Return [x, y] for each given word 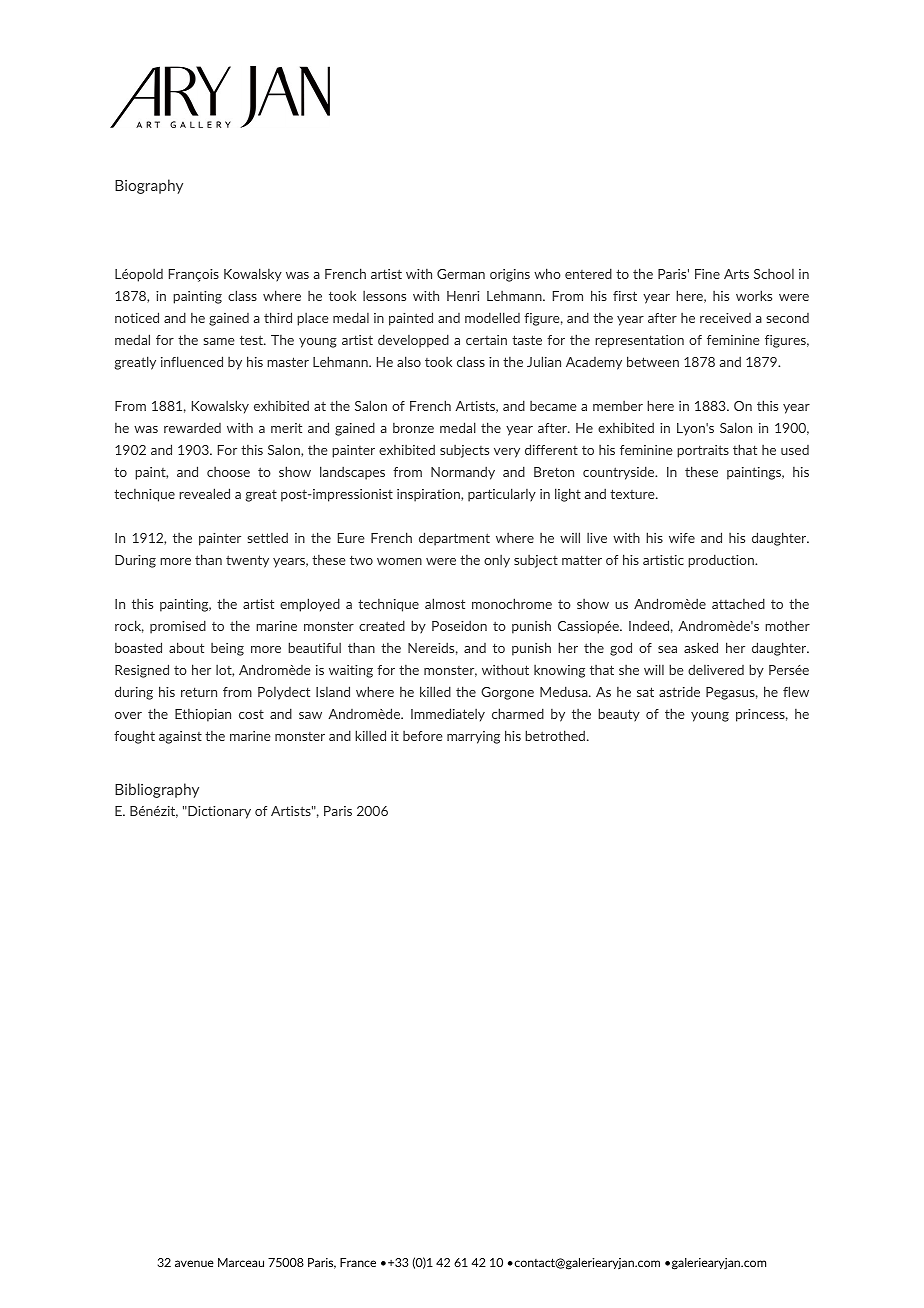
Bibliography [157, 790]
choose [228, 472]
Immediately [448, 715]
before [423, 736]
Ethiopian [203, 715]
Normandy [463, 473]
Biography [149, 186]
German [461, 274]
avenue [194, 1263]
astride [679, 691]
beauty [619, 715]
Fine [707, 274]
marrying [473, 737]
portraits [703, 451]
